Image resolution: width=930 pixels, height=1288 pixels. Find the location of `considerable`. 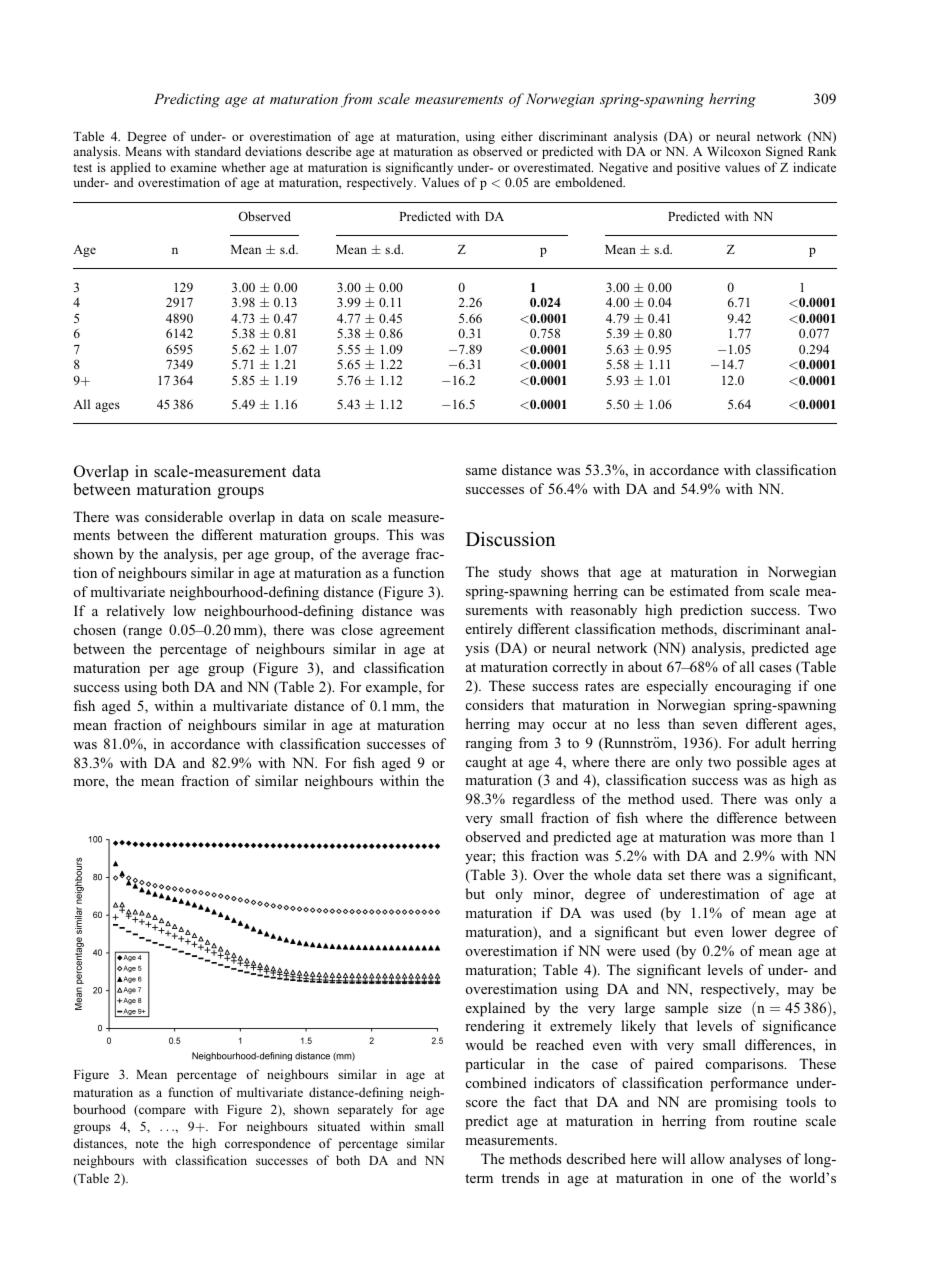

considerable is located at coordinates (184, 516).
